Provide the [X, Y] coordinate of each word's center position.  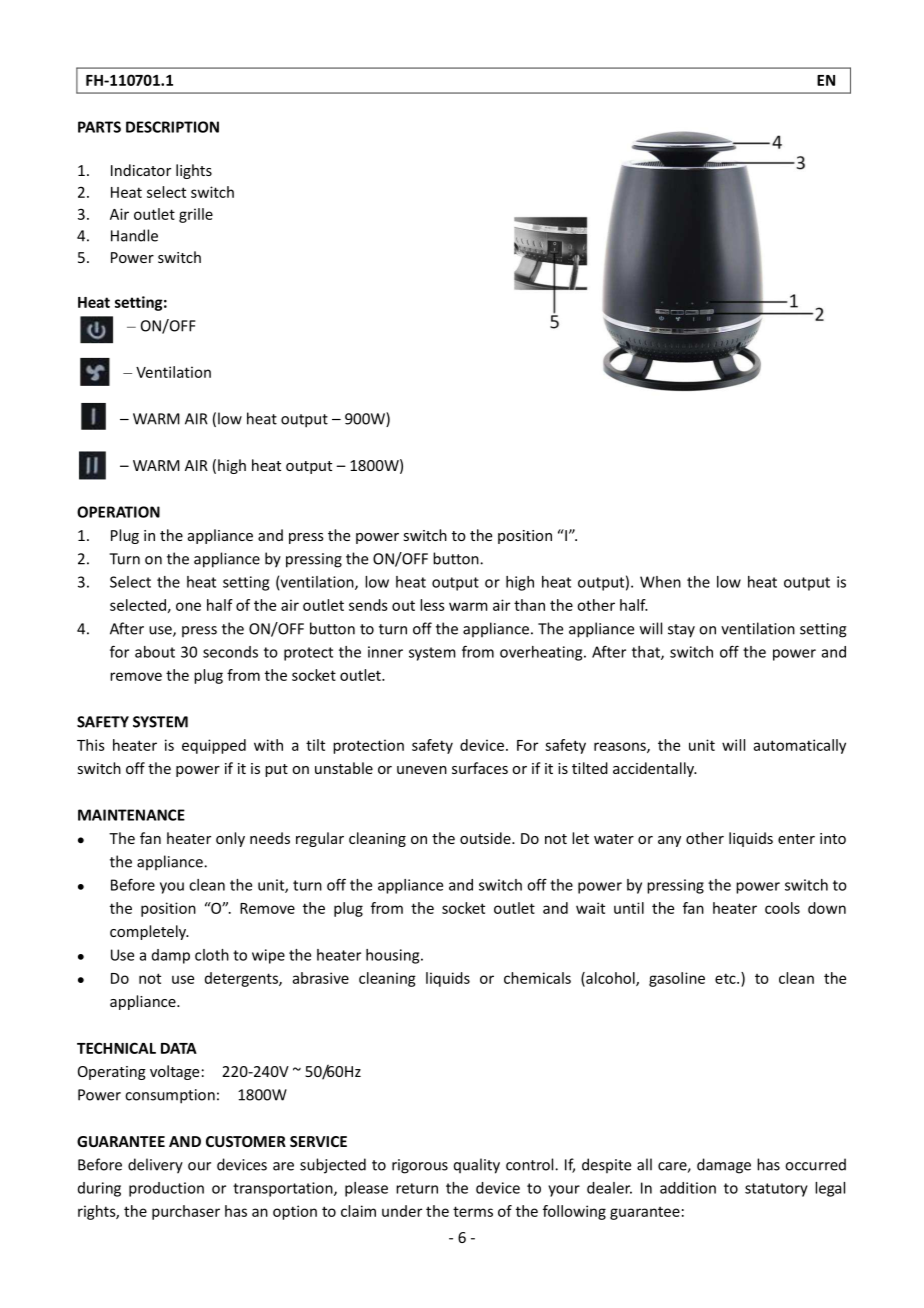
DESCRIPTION [172, 127]
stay [681, 631]
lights [194, 171]
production [166, 1189]
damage [724, 1166]
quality [477, 1166]
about [155, 652]
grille [196, 215]
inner [385, 652]
